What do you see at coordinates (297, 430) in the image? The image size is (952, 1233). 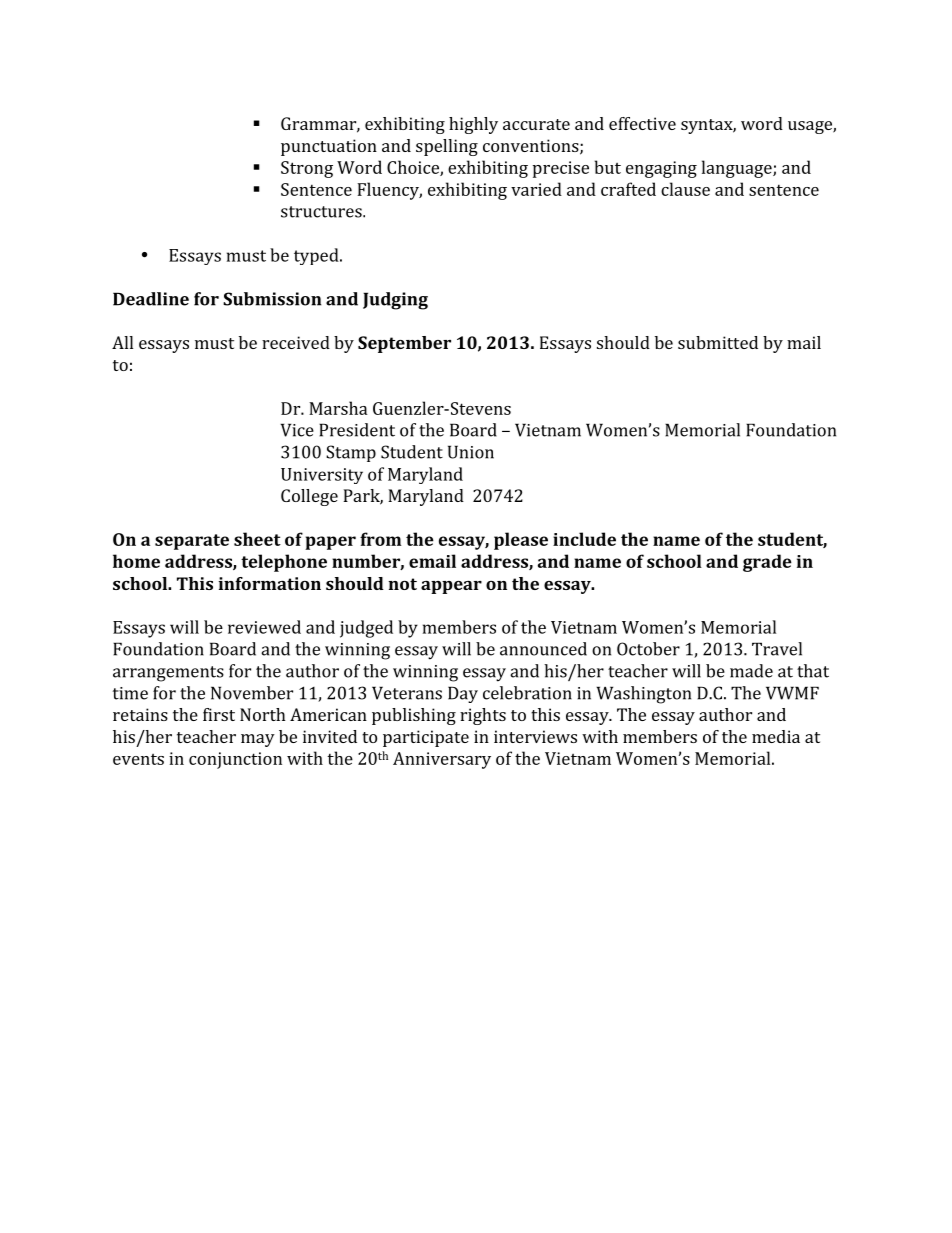 I see `Vice` at bounding box center [297, 430].
